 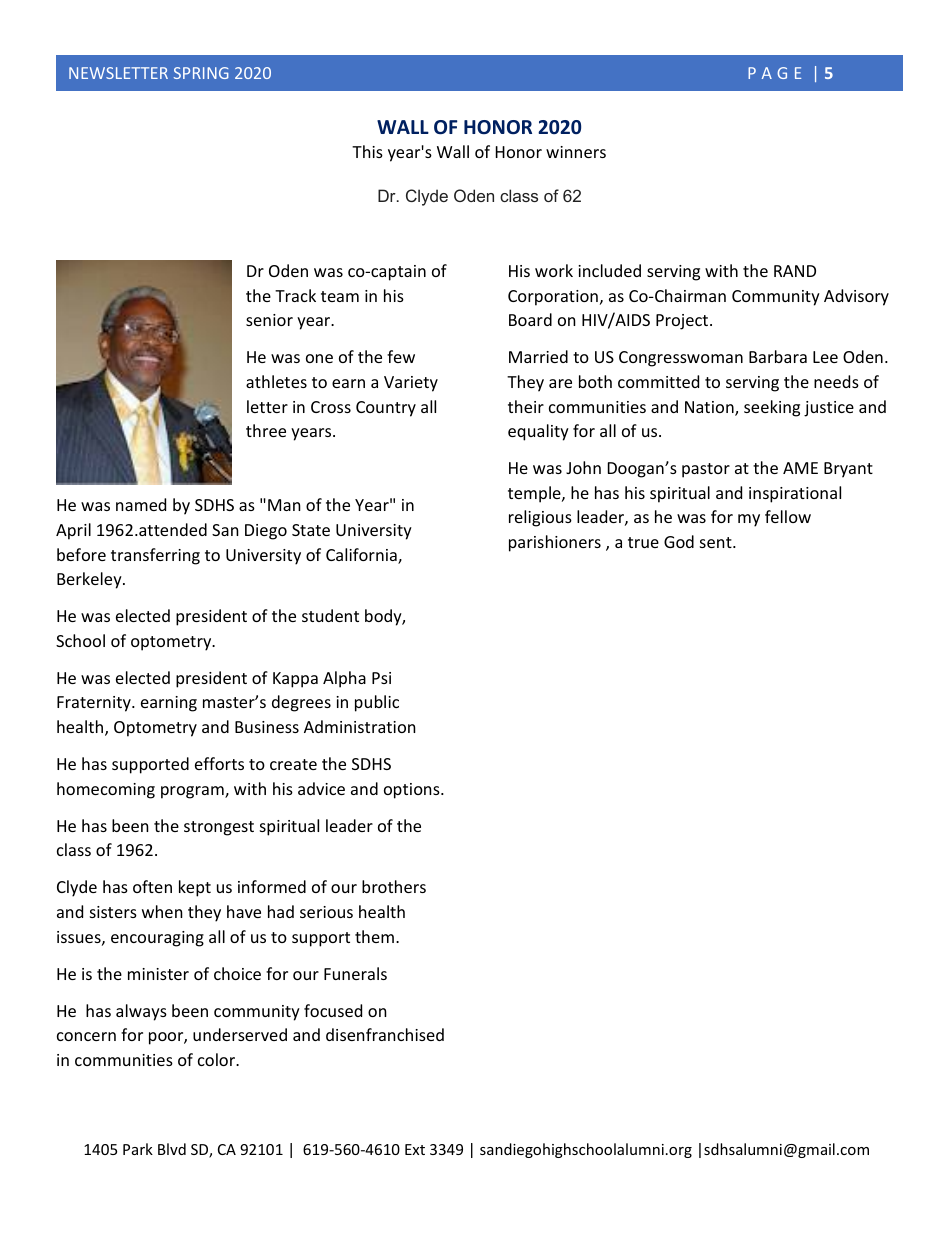 I want to click on disenfranchised, so click(x=385, y=1034).
